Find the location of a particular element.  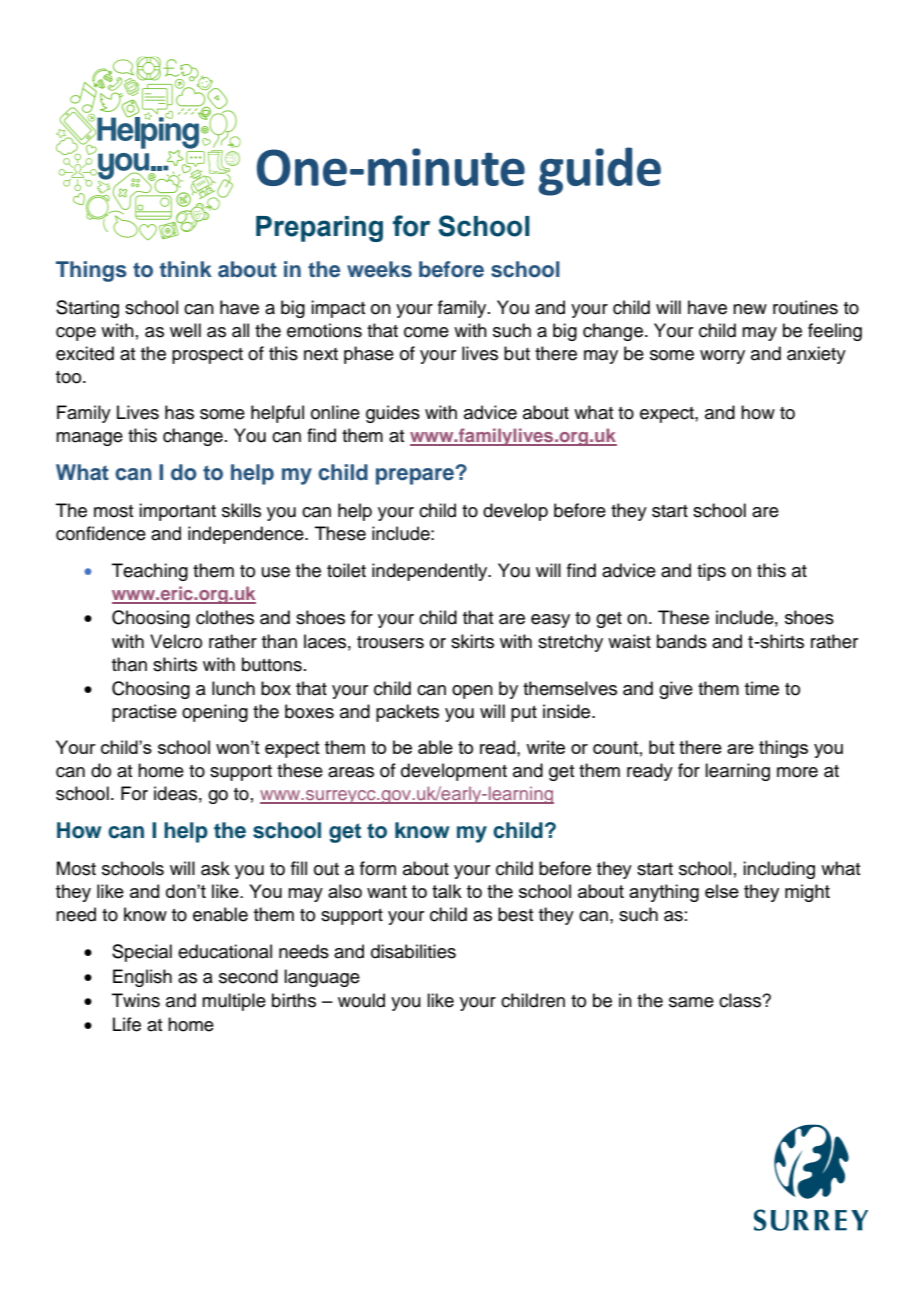

skirts is located at coordinates (472, 641).
